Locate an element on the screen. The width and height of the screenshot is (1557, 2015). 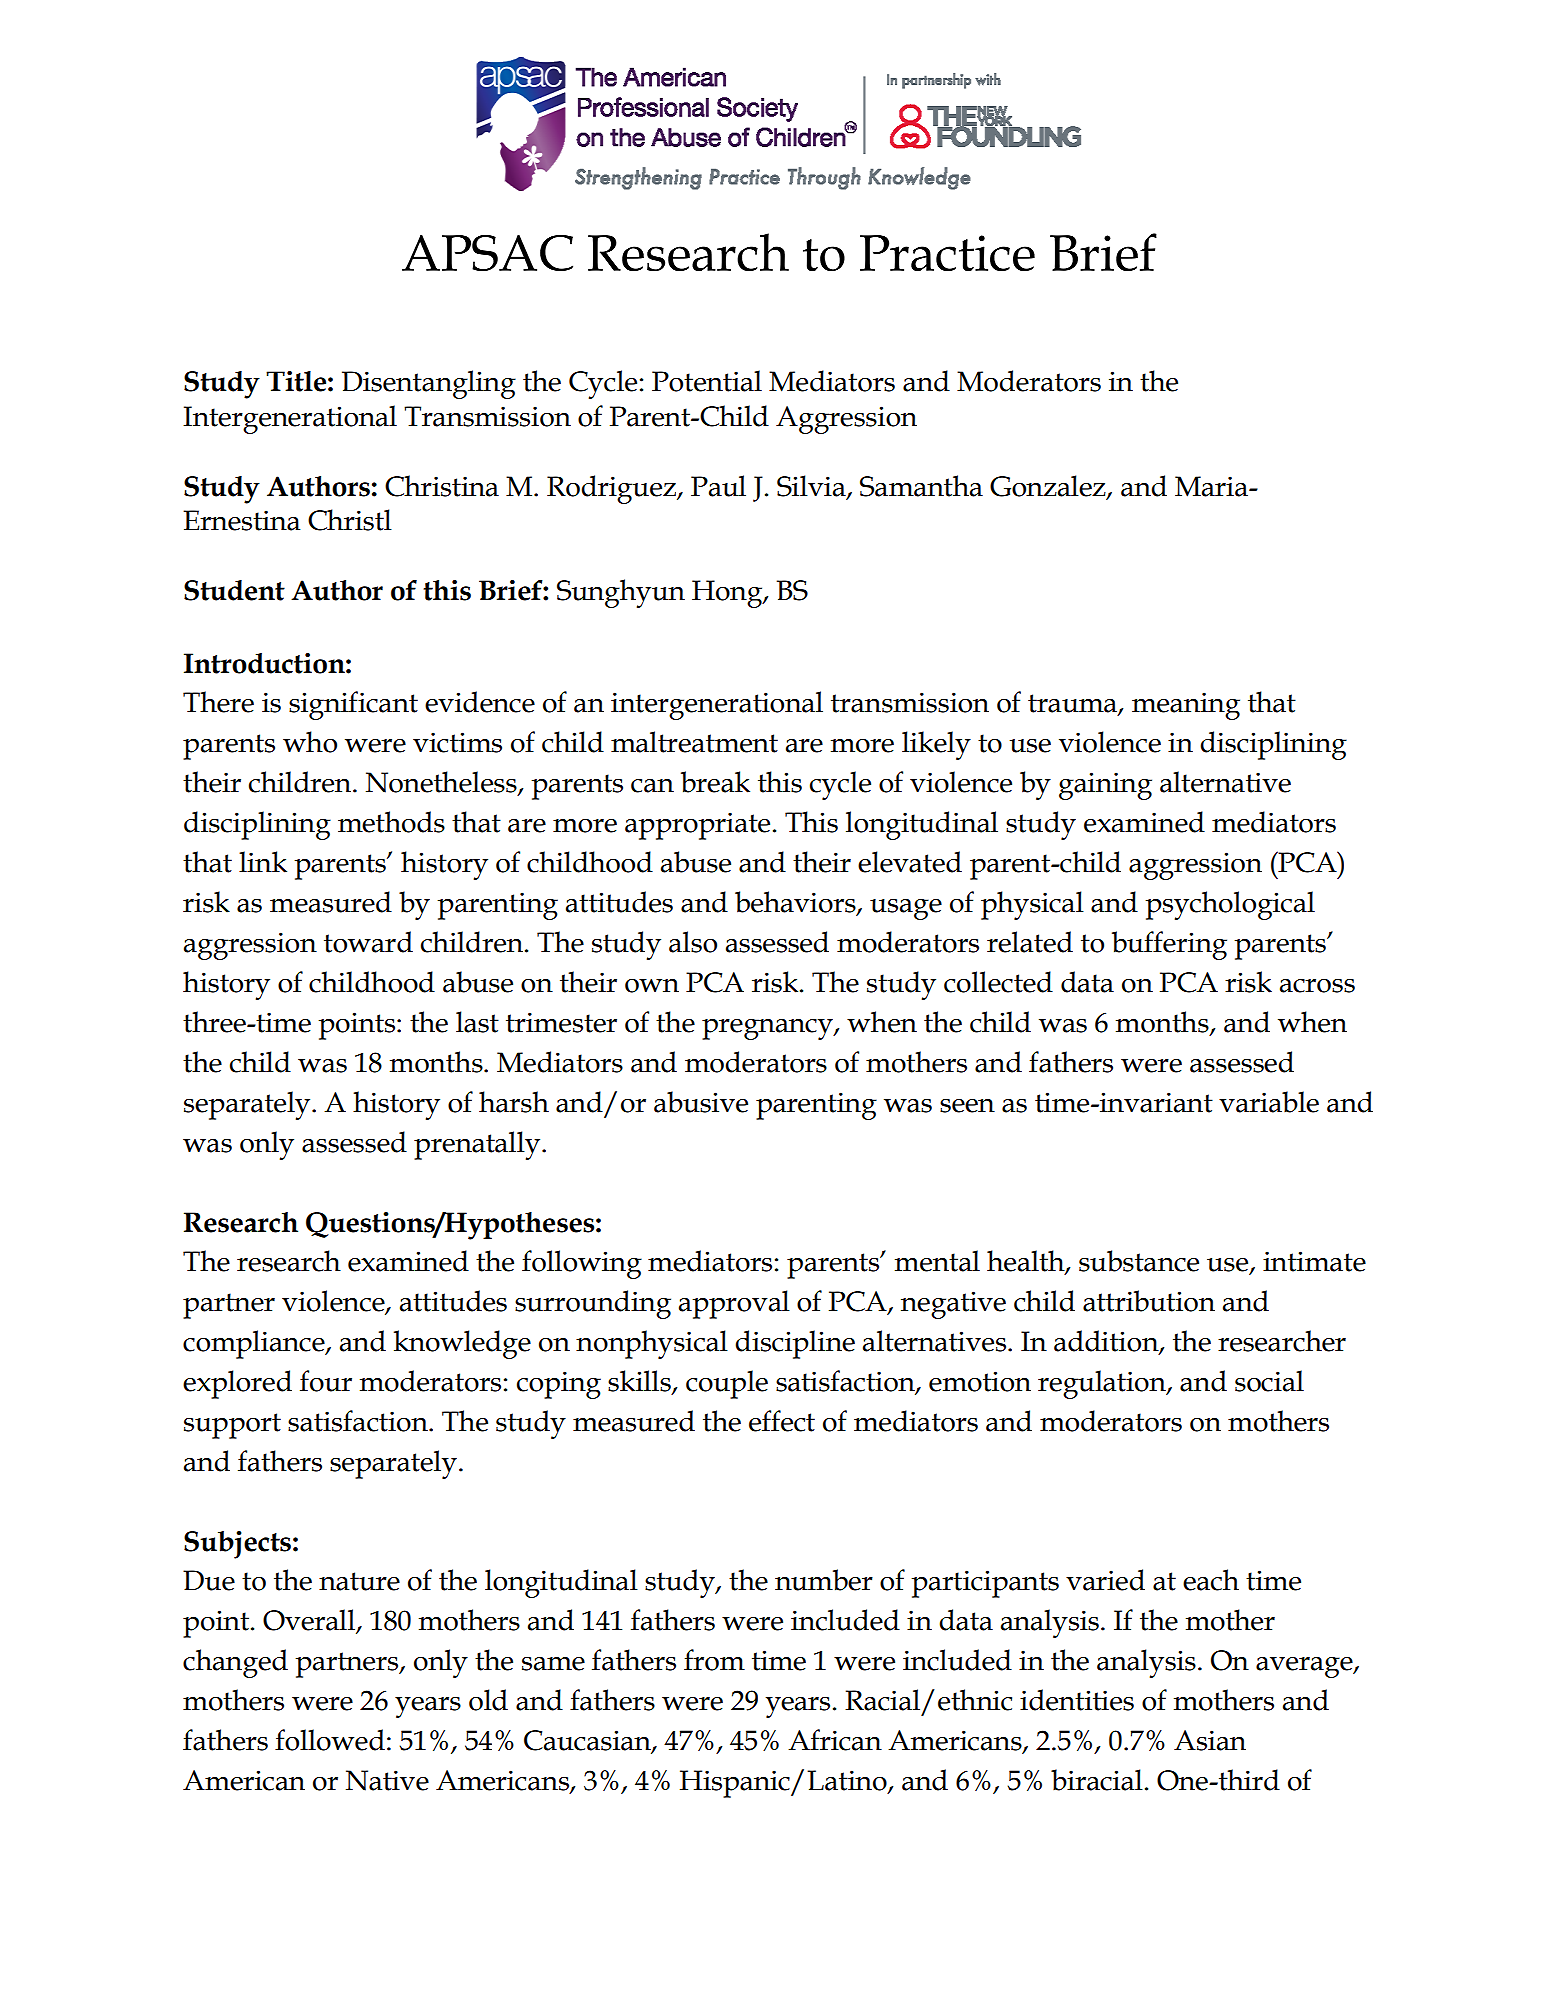
substance is located at coordinates (1139, 1261).
